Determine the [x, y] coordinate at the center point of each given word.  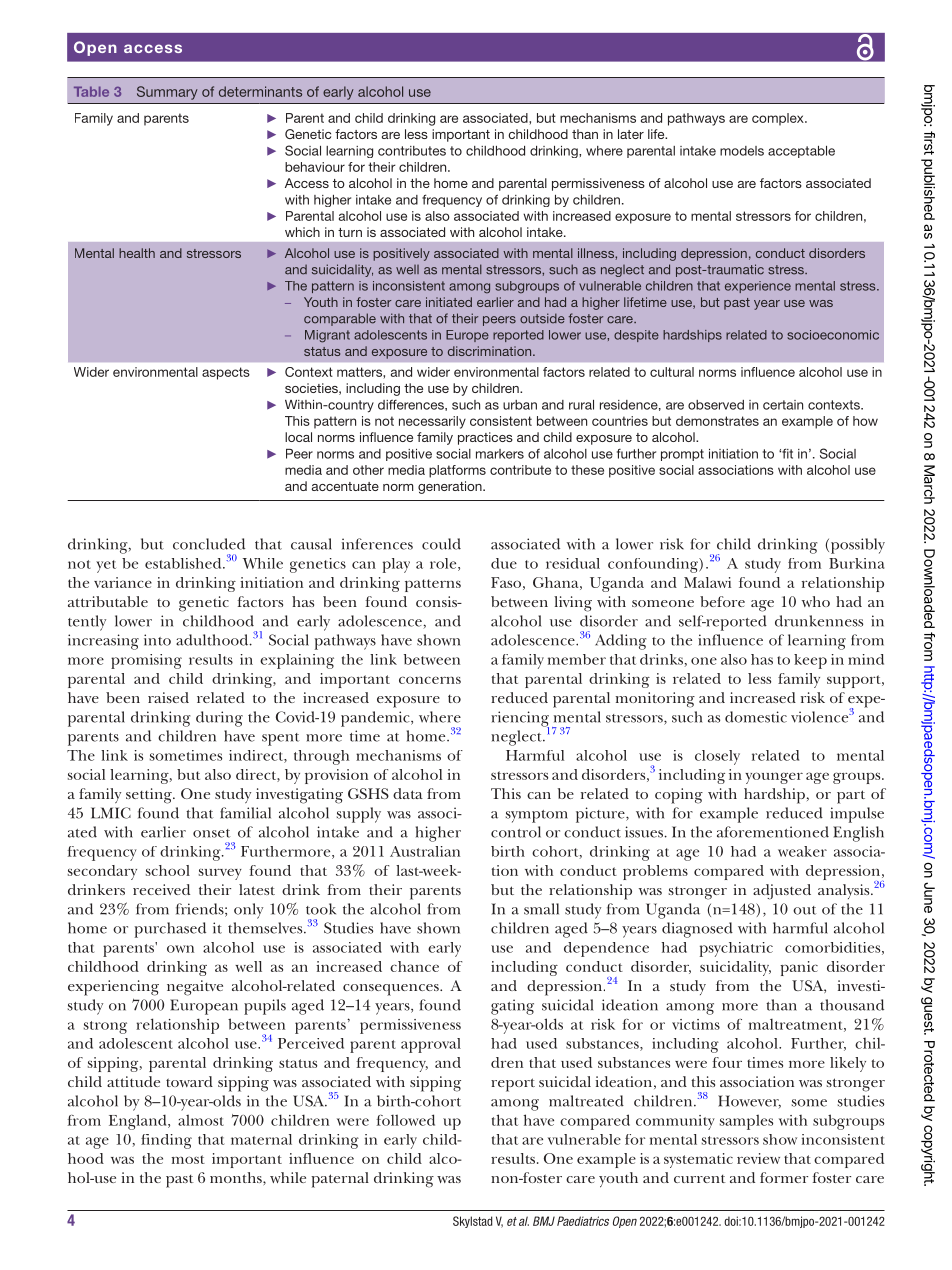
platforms [457, 471]
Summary [167, 93]
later [631, 134]
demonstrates [717, 421]
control [516, 832]
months [237, 1177]
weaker [802, 851]
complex [779, 119]
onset [212, 833]
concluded [209, 544]
